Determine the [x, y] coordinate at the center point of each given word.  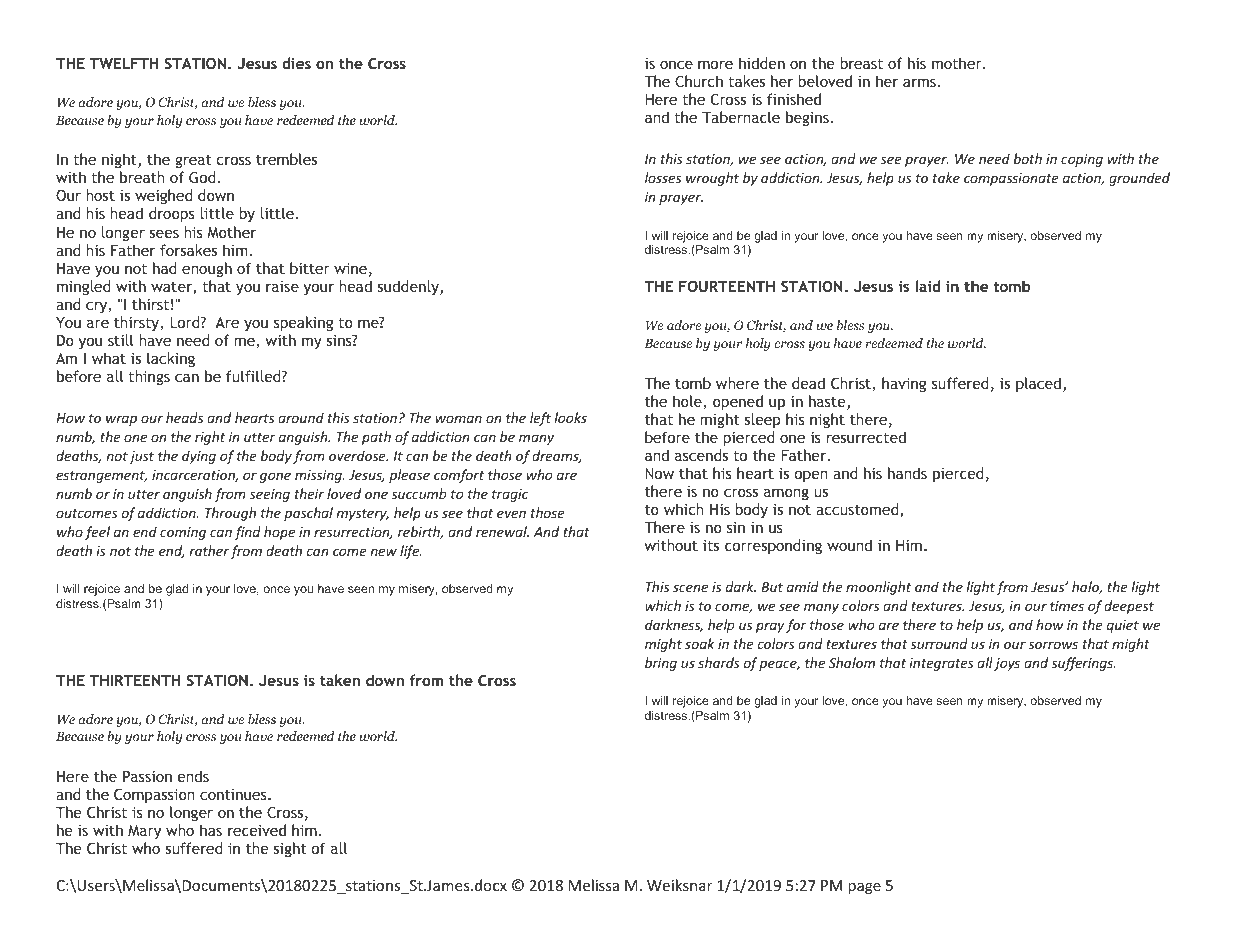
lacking [171, 359]
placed [1038, 384]
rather [209, 550]
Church [699, 81]
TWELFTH [124, 63]
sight [290, 849]
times [1067, 606]
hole [688, 402]
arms [919, 82]
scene [690, 588]
